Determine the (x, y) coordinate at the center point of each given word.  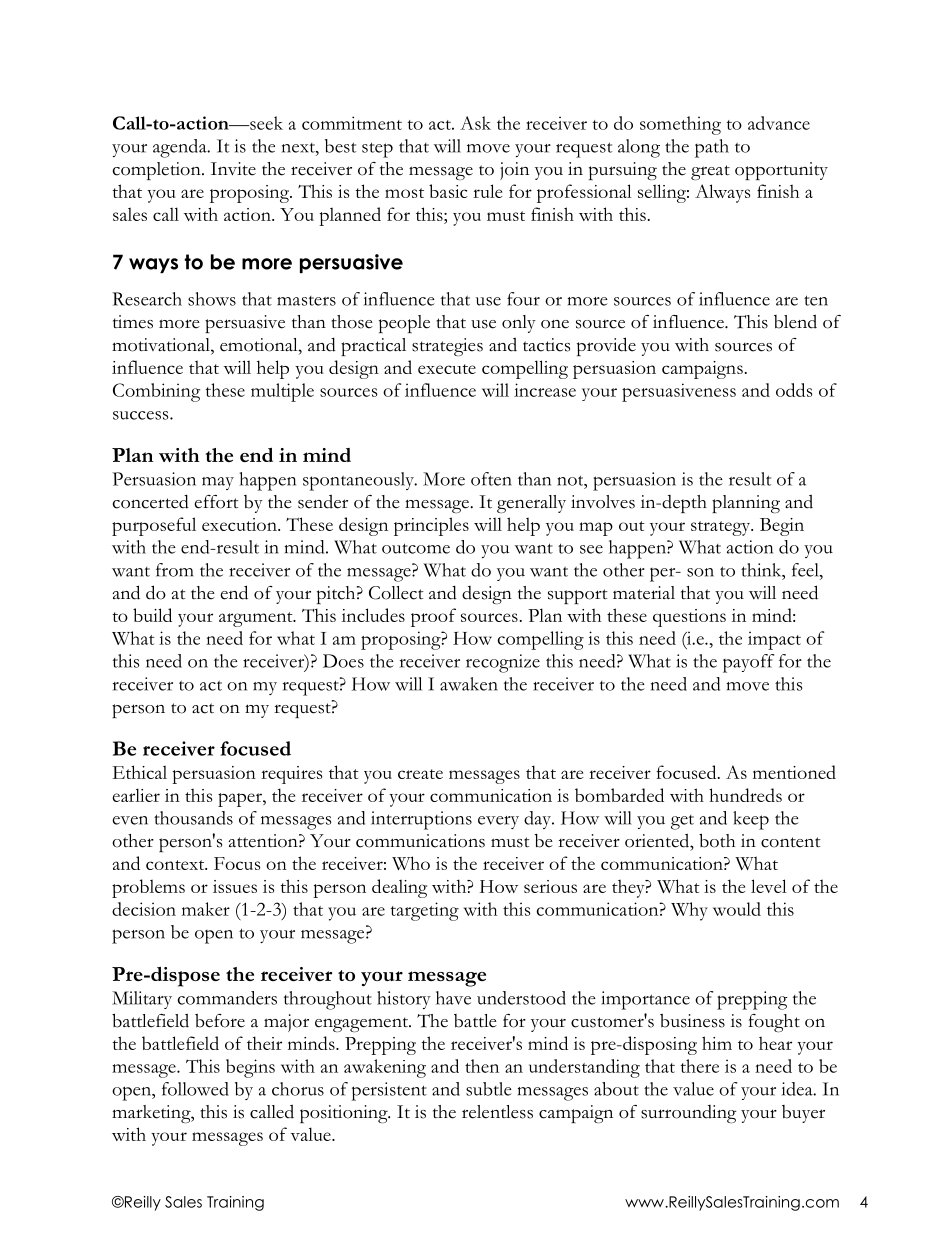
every (498, 822)
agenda (181, 148)
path (712, 148)
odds (794, 390)
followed (195, 1089)
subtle (489, 1089)
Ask (475, 123)
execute (447, 369)
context (176, 865)
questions (689, 618)
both (717, 840)
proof (433, 617)
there (700, 1066)
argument (257, 619)
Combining (156, 392)
